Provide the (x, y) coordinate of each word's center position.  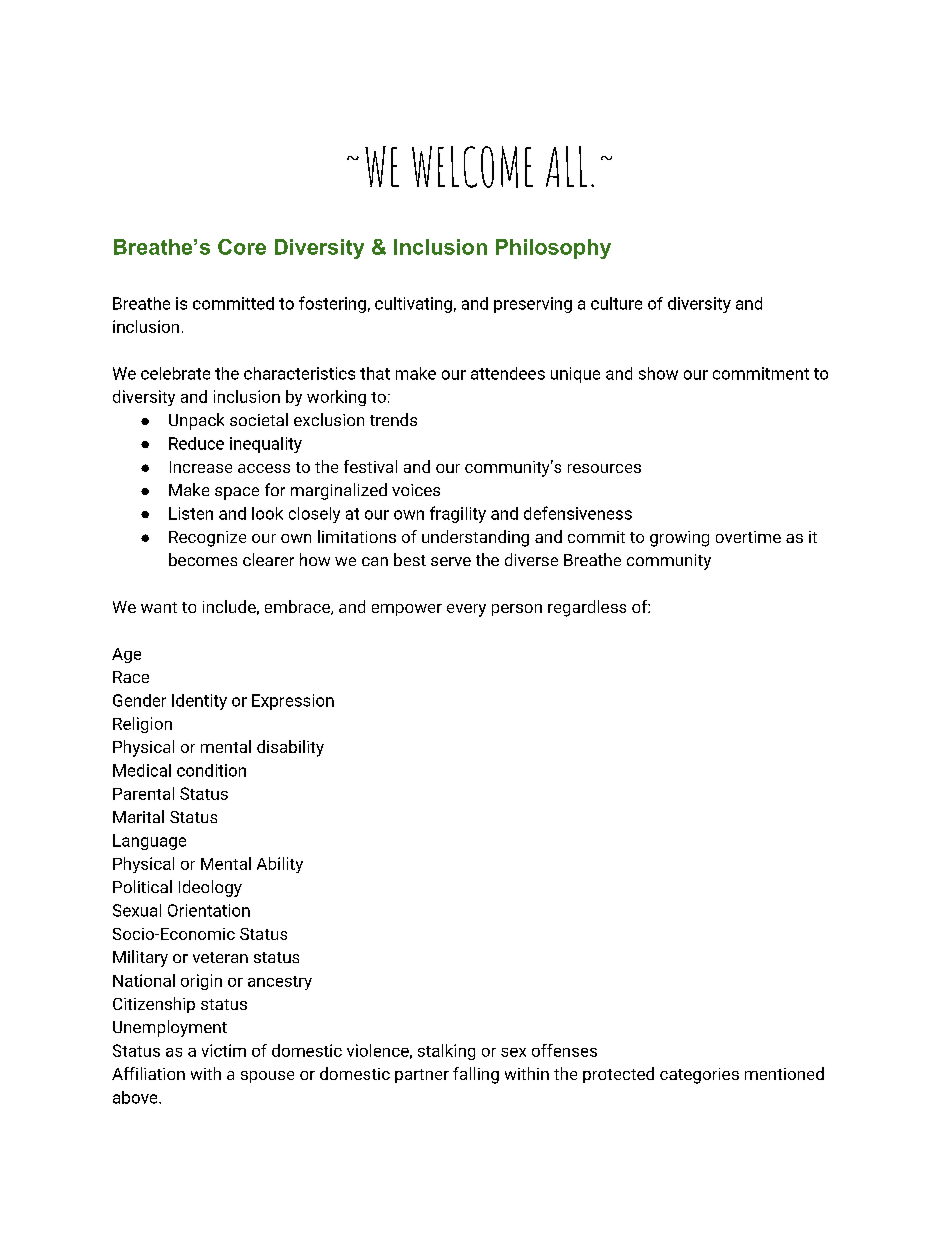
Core (242, 247)
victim (224, 1050)
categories (699, 1076)
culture (616, 303)
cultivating (413, 305)
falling (476, 1075)
